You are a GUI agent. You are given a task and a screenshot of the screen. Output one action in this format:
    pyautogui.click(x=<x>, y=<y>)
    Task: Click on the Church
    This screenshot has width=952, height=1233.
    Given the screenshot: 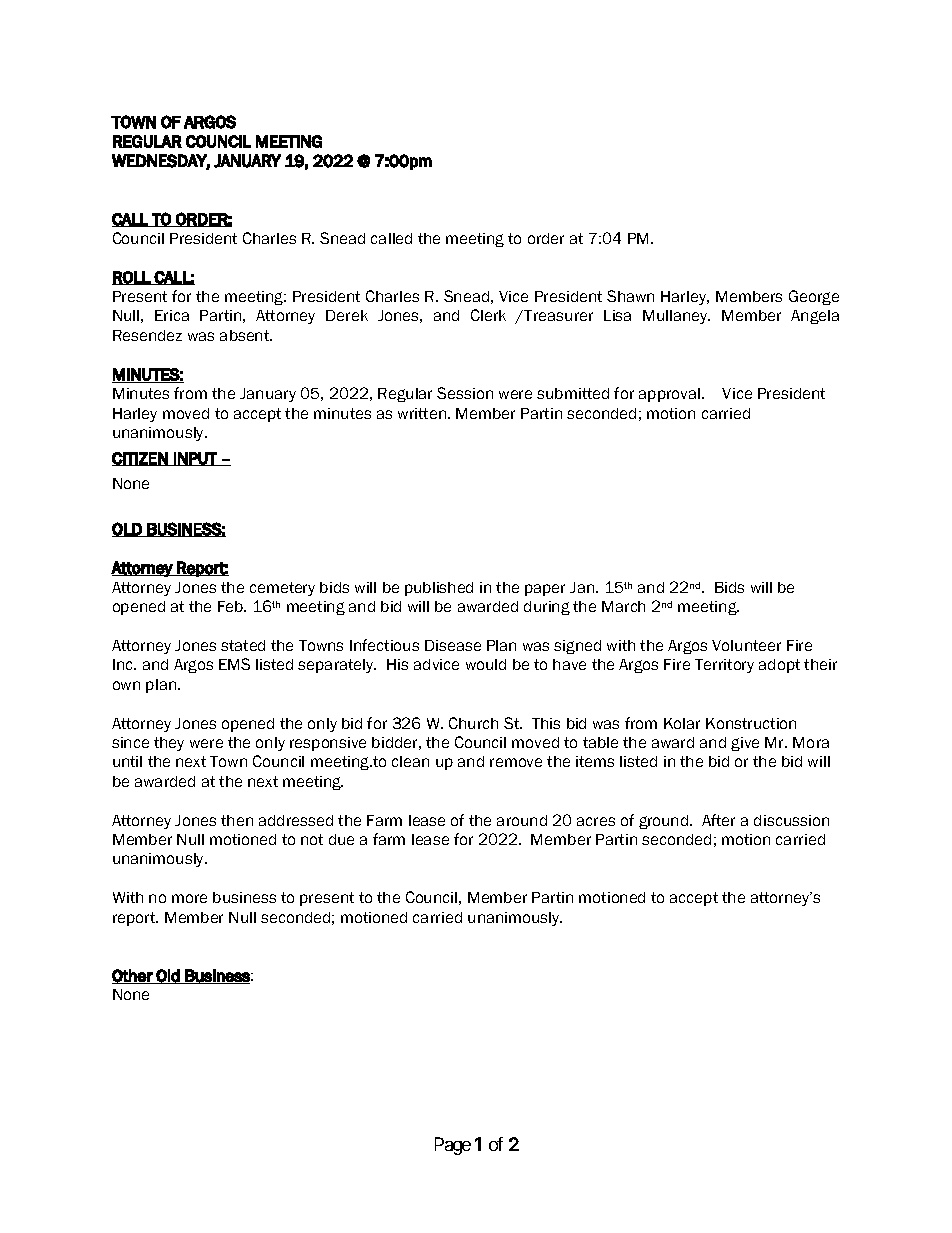 What is the action you would take?
    pyautogui.click(x=473, y=723)
